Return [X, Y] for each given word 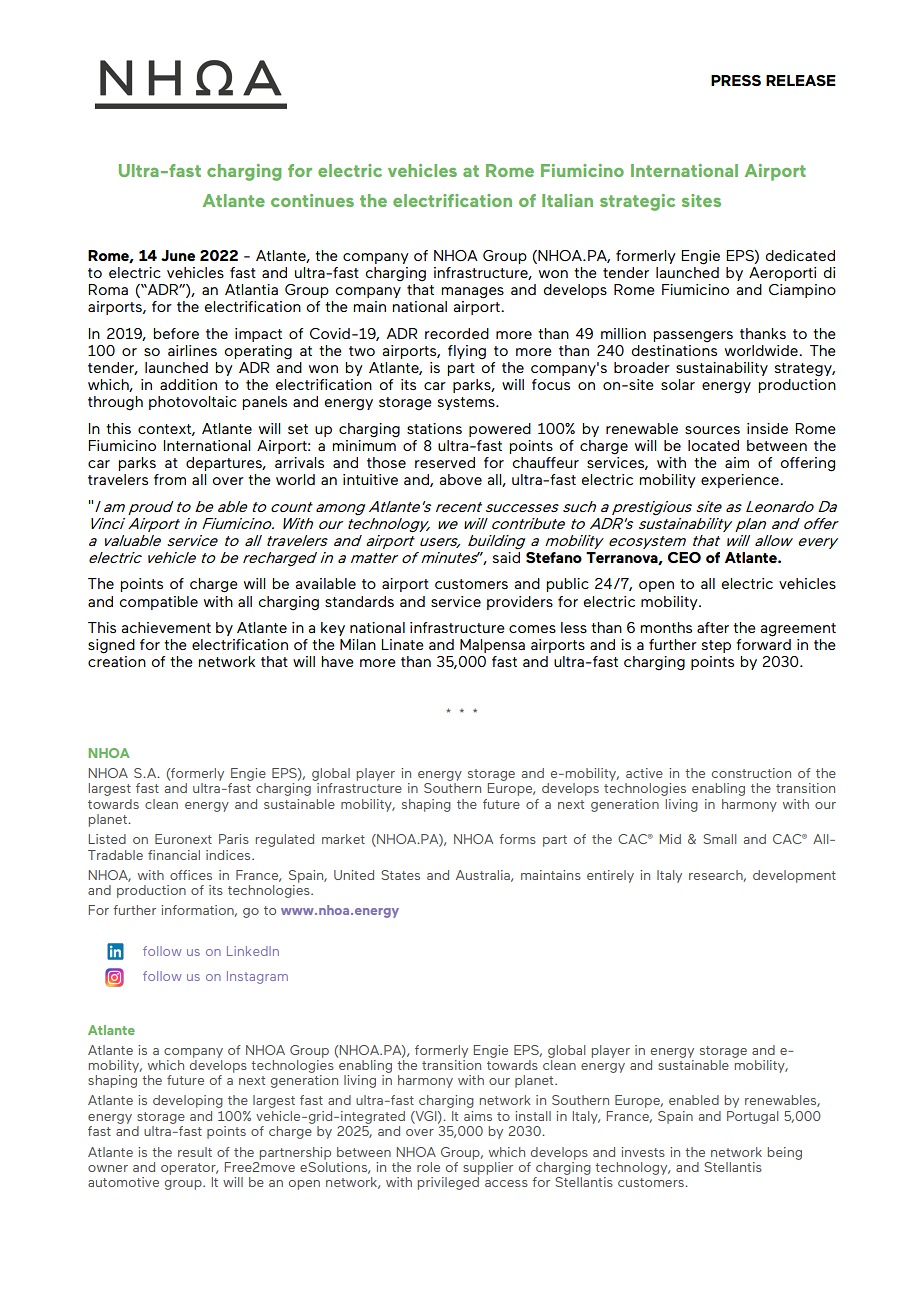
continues [312, 200]
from [170, 479]
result [195, 1152]
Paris [234, 839]
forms [517, 839]
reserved [445, 462]
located [713, 445]
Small [719, 839]
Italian [567, 200]
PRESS [736, 80]
